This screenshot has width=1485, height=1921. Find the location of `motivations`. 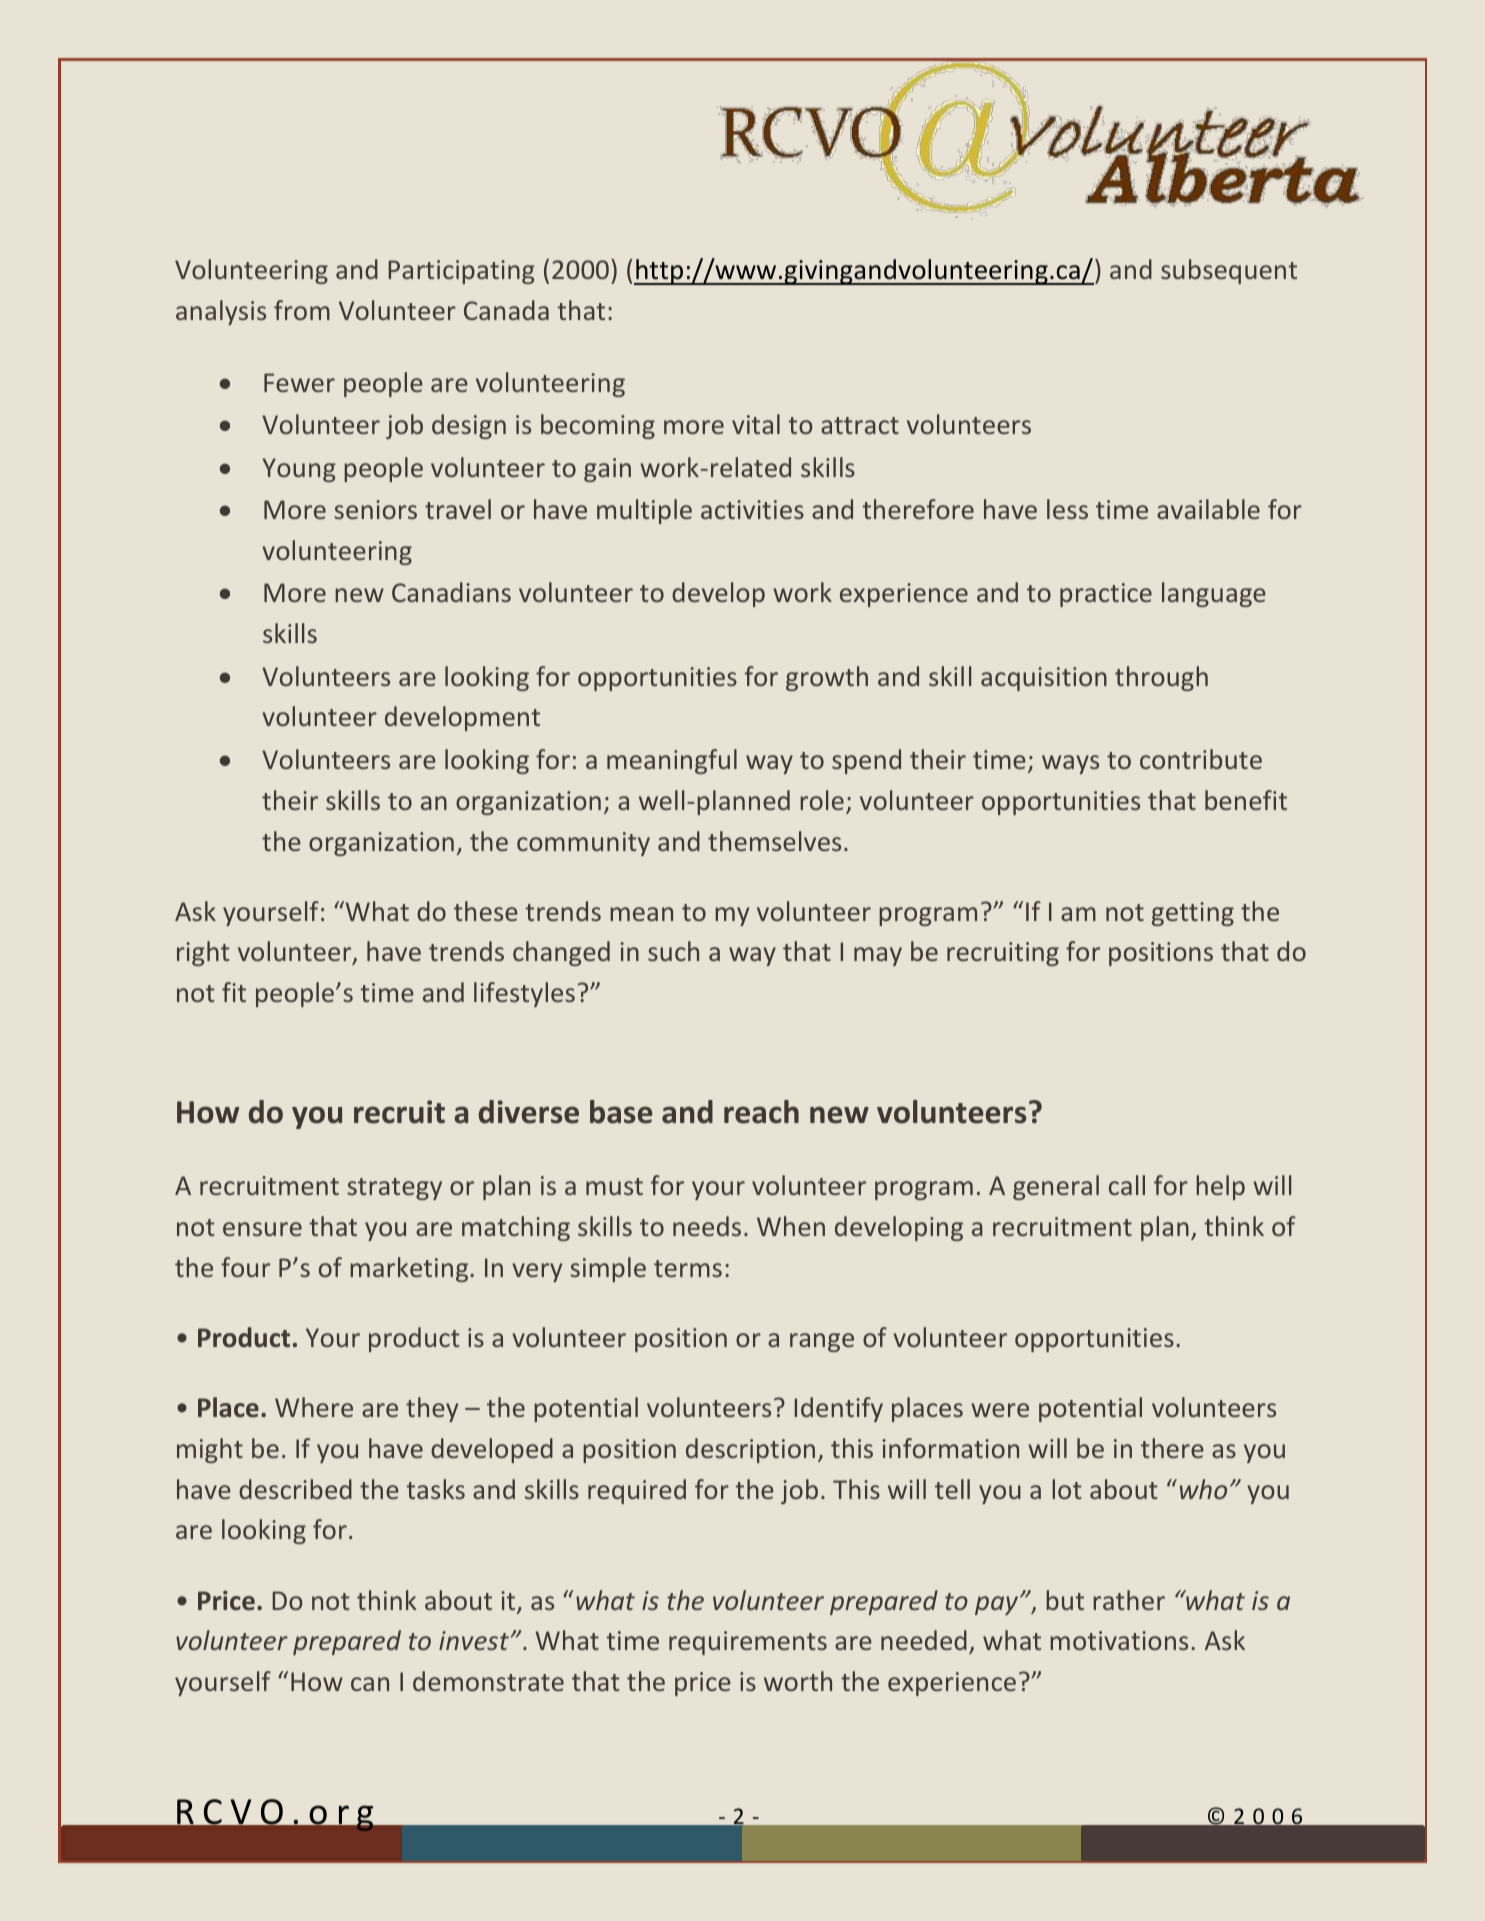

motivations is located at coordinates (1119, 1640).
